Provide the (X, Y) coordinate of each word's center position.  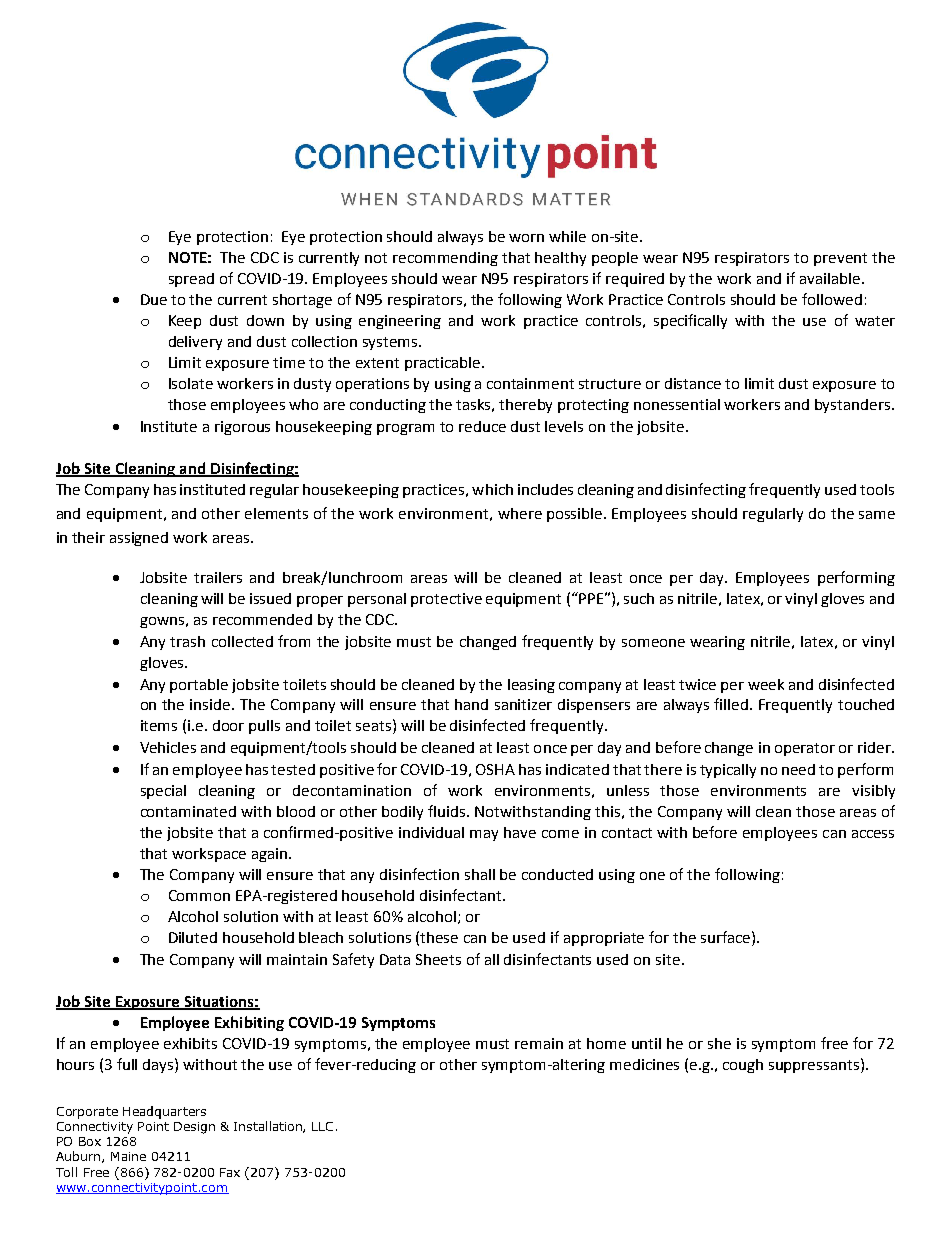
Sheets (438, 959)
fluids (448, 811)
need (798, 769)
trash (187, 641)
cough (743, 1066)
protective (446, 600)
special (163, 792)
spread (191, 280)
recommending (445, 259)
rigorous (242, 428)
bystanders (854, 406)
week (766, 684)
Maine (128, 1156)
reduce (482, 426)
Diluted (193, 937)
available (831, 278)
